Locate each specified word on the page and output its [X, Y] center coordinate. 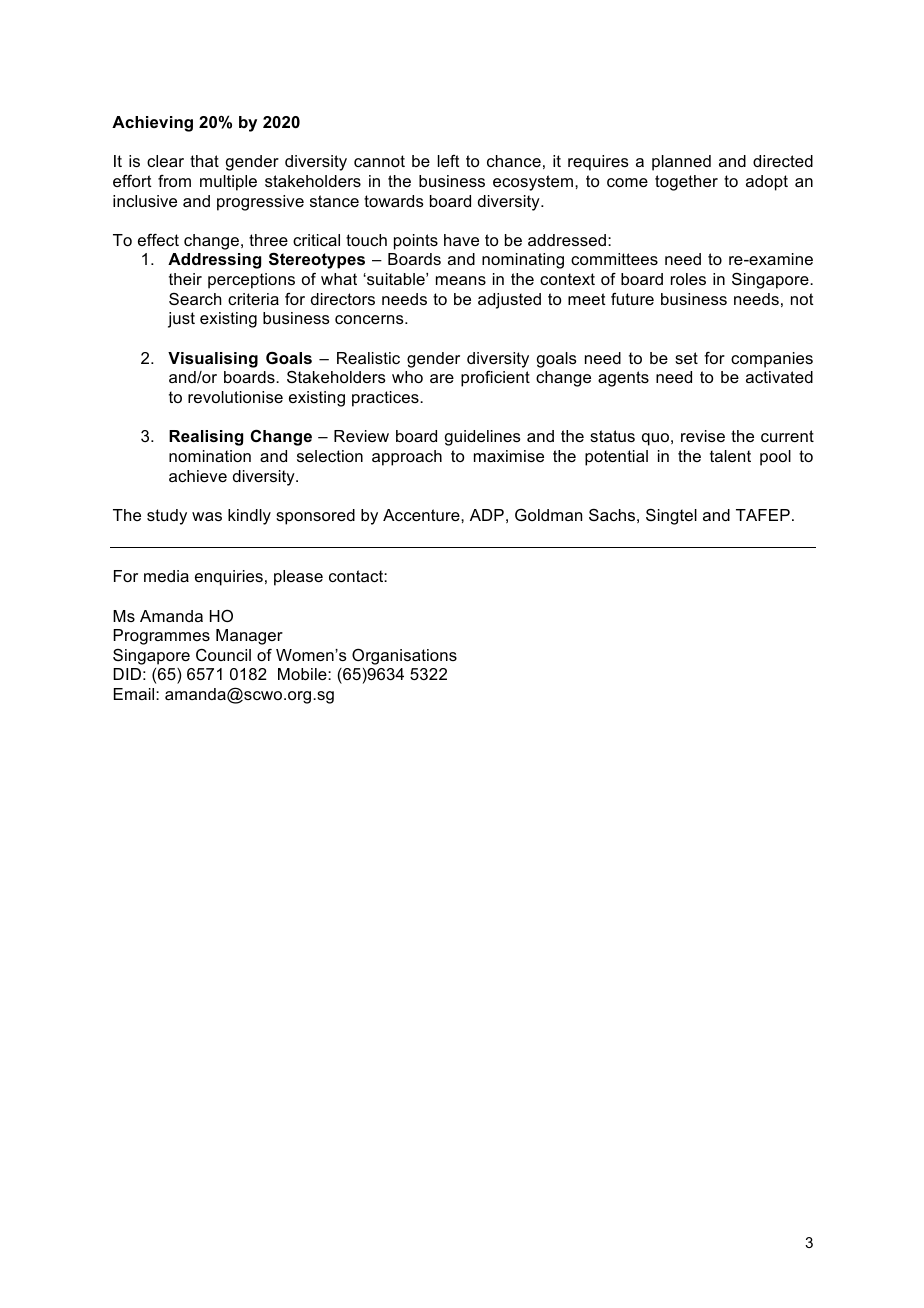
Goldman [548, 515]
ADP [487, 515]
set [686, 358]
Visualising [213, 360]
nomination [210, 456]
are [442, 378]
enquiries [229, 578]
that [204, 161]
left [449, 161]
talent [730, 456]
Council [223, 655]
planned [681, 163]
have [461, 240]
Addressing [214, 261]
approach [407, 458]
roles [688, 279]
